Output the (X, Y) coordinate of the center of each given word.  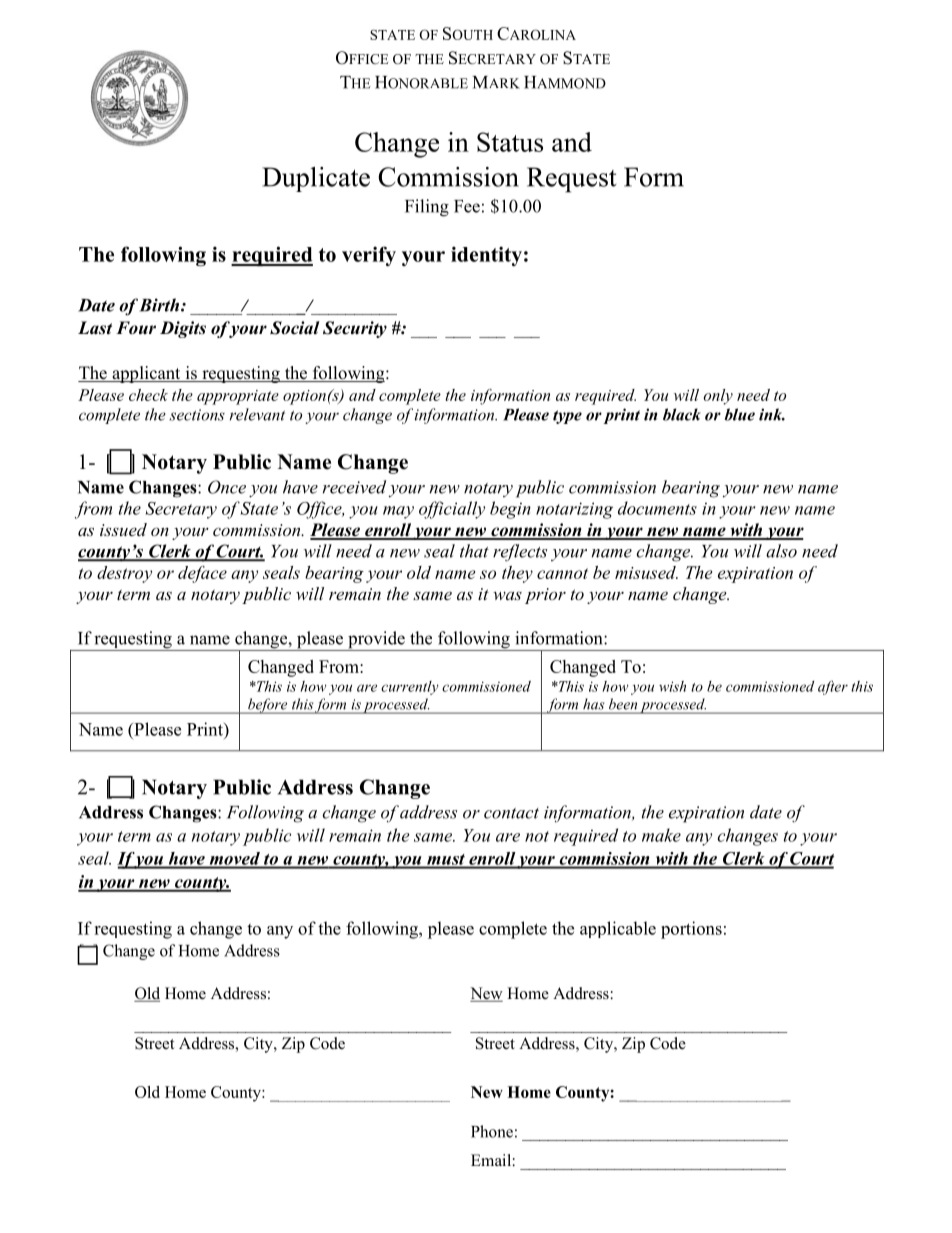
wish (672, 686)
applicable (618, 929)
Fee (467, 206)
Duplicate (316, 179)
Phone (492, 1131)
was (507, 595)
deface (202, 574)
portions (691, 930)
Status (510, 142)
